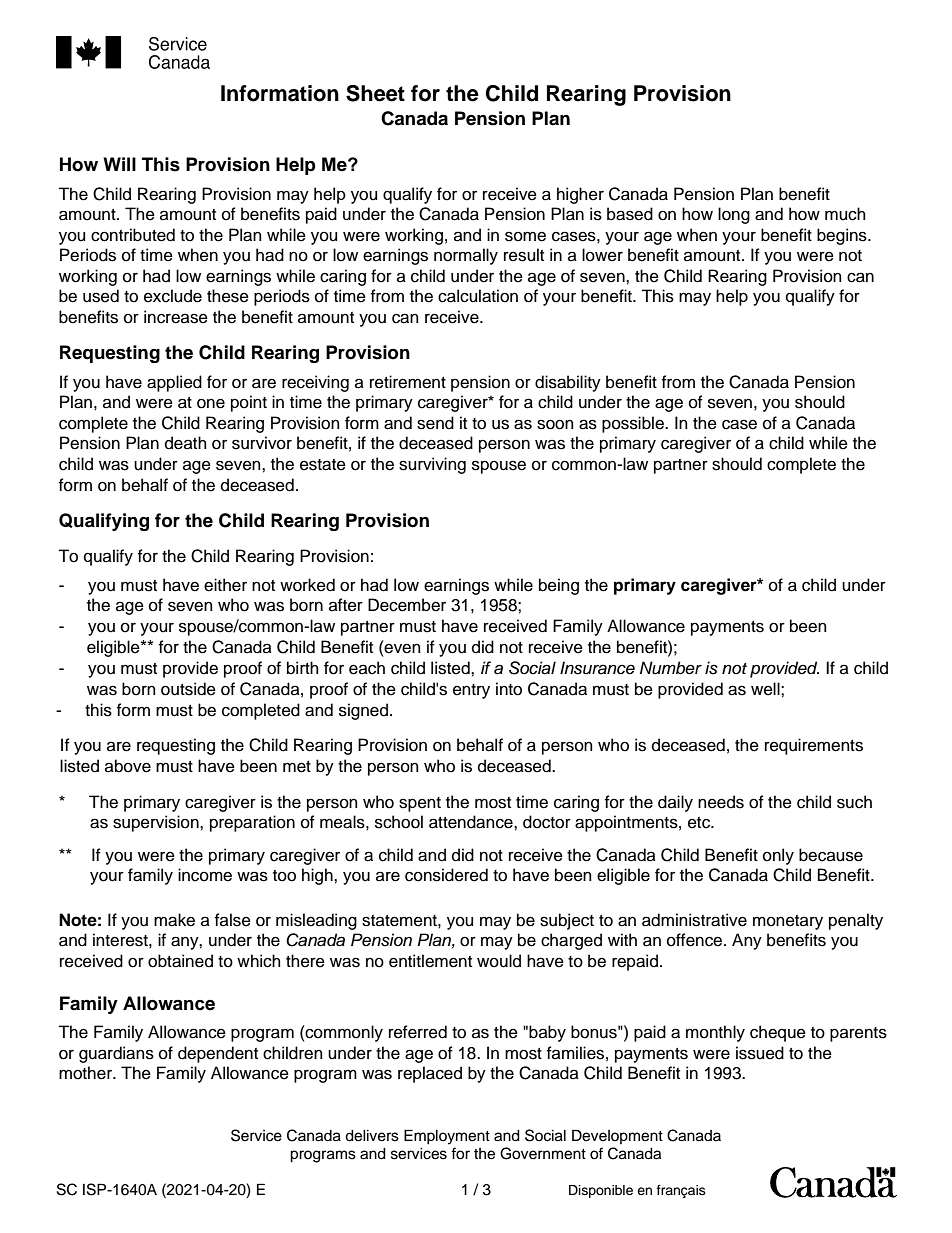  Describe the element at coordinates (734, 215) in the screenshot. I see `long` at that location.
